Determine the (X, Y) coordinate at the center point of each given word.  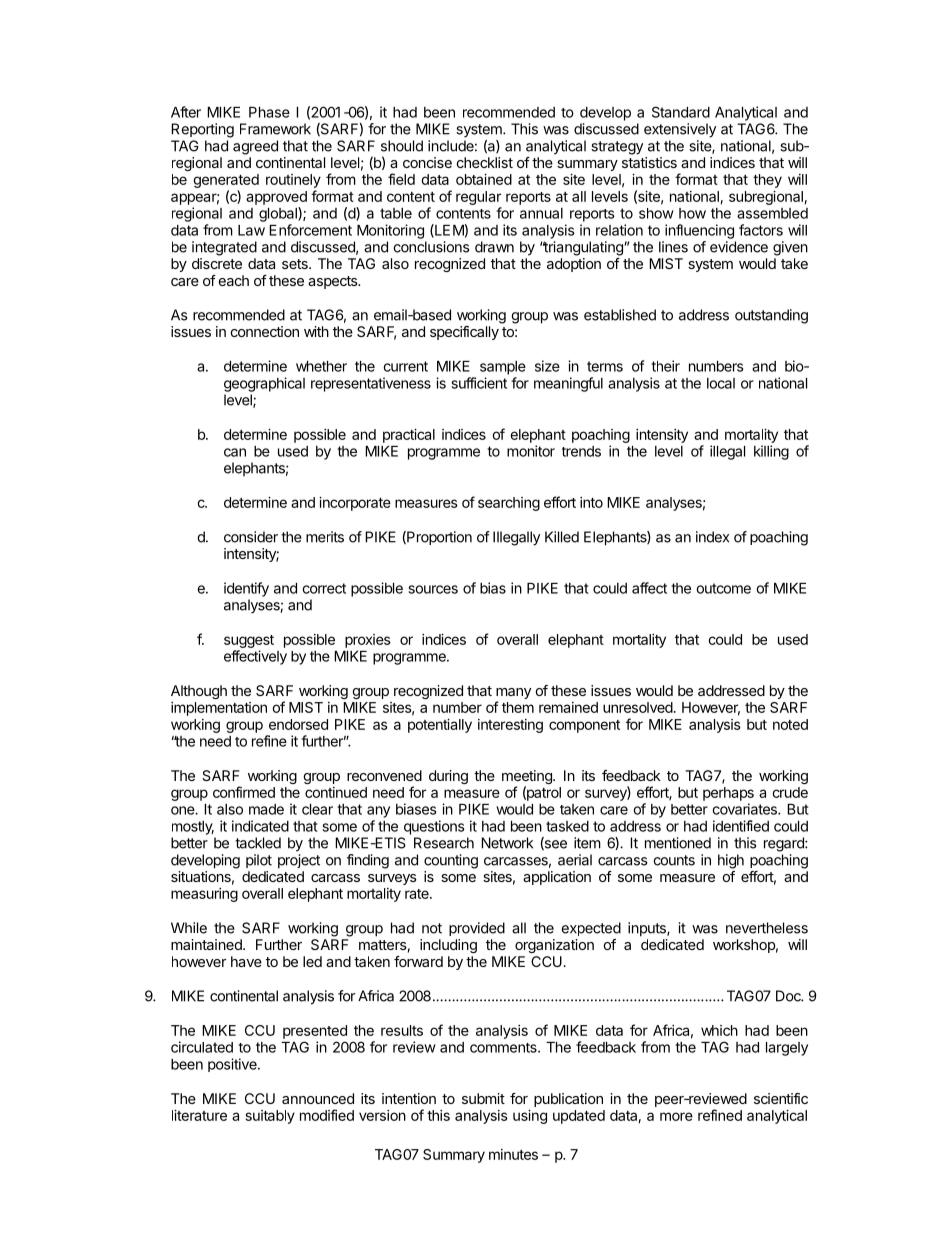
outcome (723, 588)
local (721, 383)
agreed (255, 147)
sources (433, 589)
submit (483, 1098)
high (731, 861)
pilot (259, 861)
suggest (249, 641)
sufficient (479, 383)
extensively (680, 130)
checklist (485, 162)
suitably (270, 1117)
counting (451, 861)
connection (265, 331)
